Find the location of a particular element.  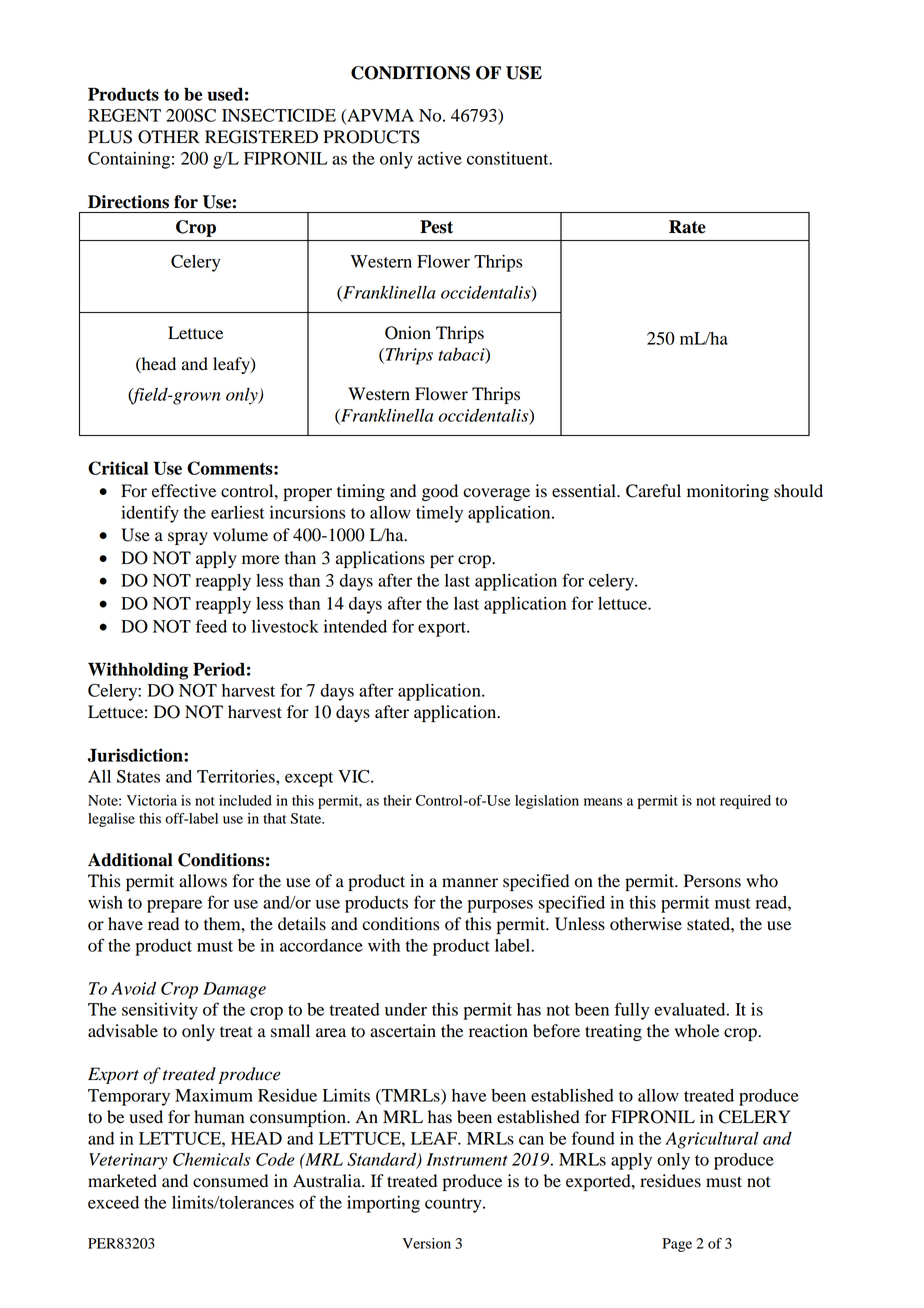

active is located at coordinates (440, 158).
